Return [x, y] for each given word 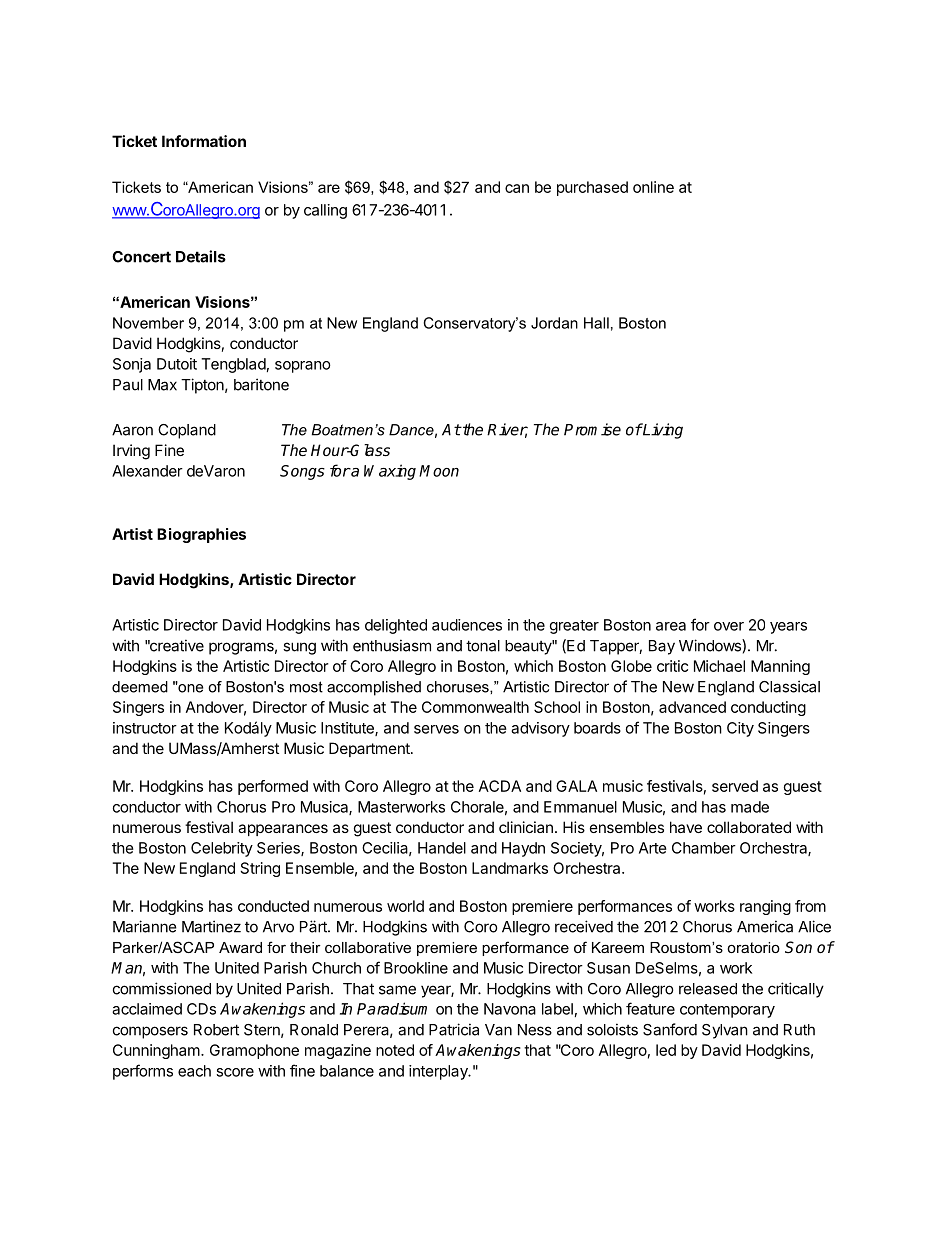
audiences [467, 625]
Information [204, 141]
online [653, 187]
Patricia [454, 1029]
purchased [592, 188]
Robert [216, 1030]
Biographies [201, 535]
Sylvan [725, 1031]
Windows [711, 645]
